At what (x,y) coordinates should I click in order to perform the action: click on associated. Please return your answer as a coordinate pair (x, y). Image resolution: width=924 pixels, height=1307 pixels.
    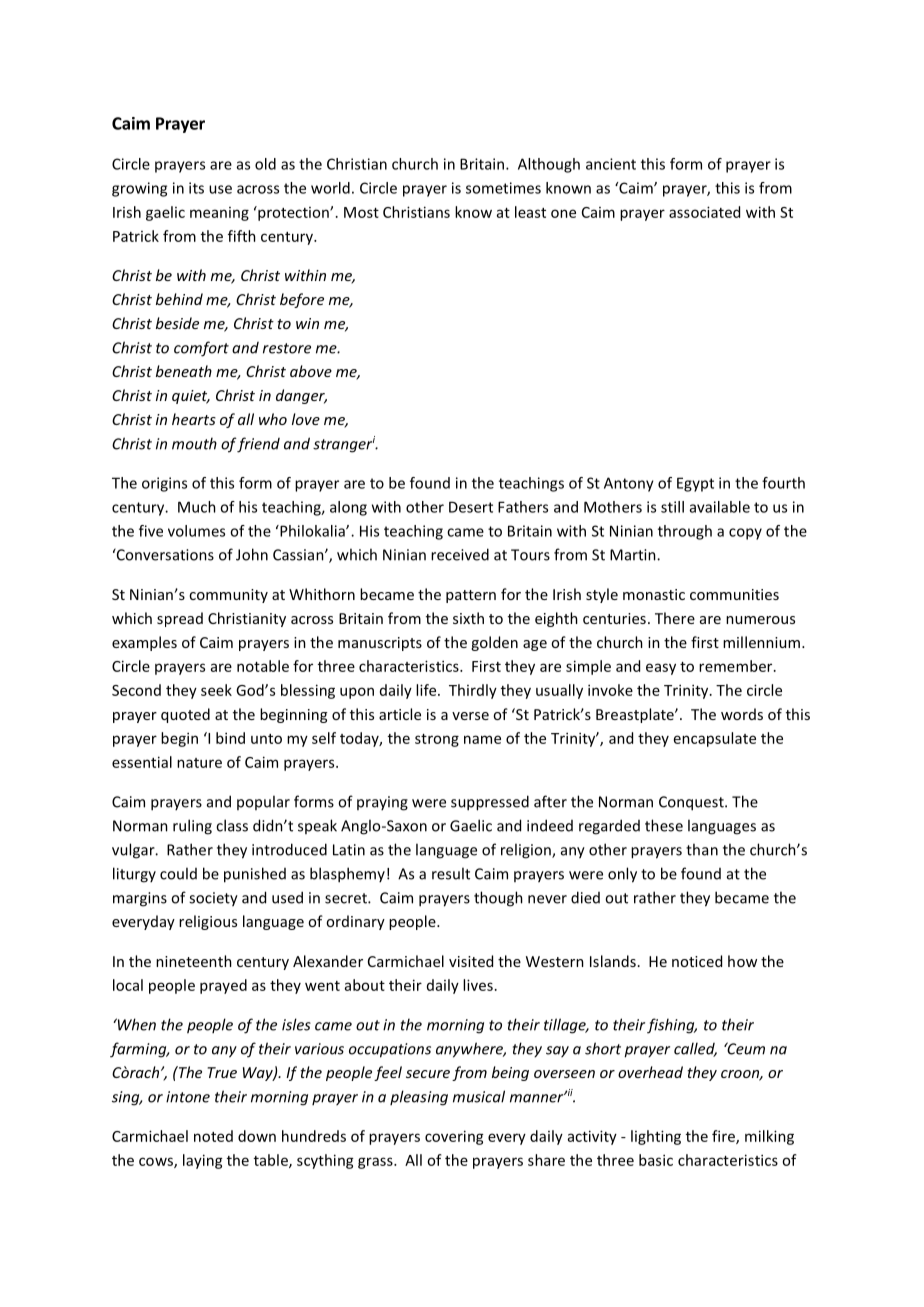
    Looking at the image, I should click on (704, 212).
